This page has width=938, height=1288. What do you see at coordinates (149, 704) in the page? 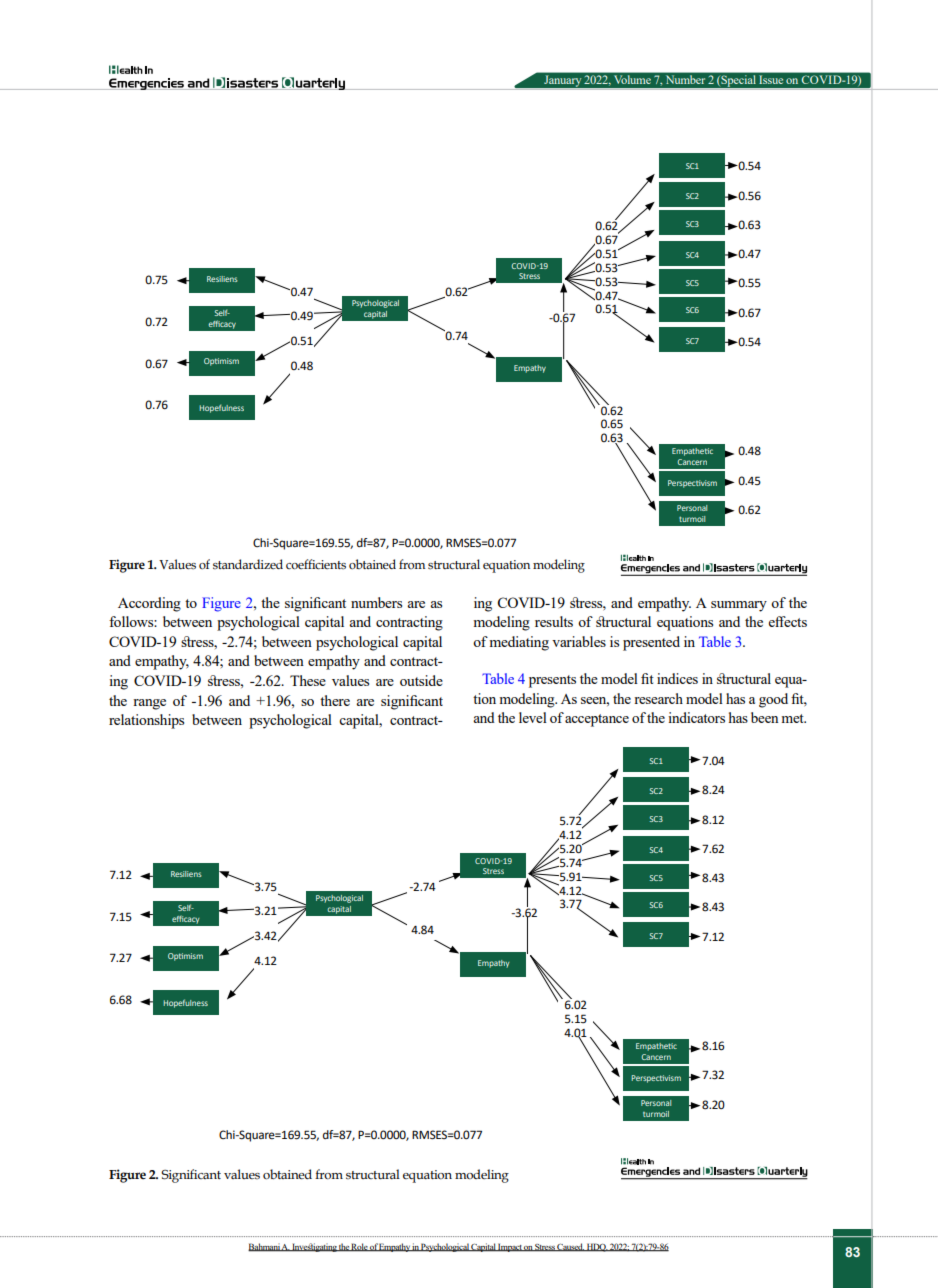
I see `range` at bounding box center [149, 704].
